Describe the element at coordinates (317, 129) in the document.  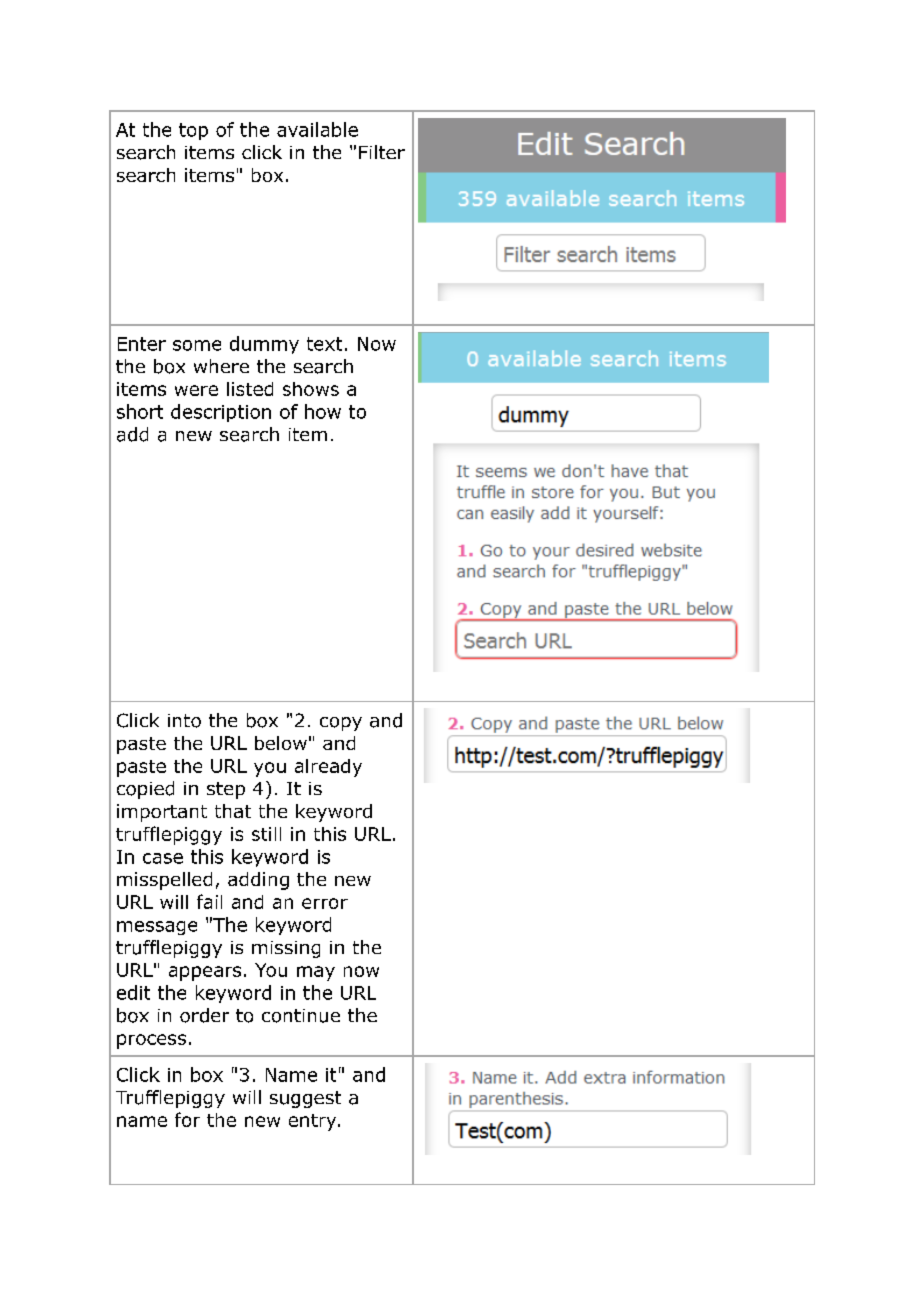
I see `available` at that location.
